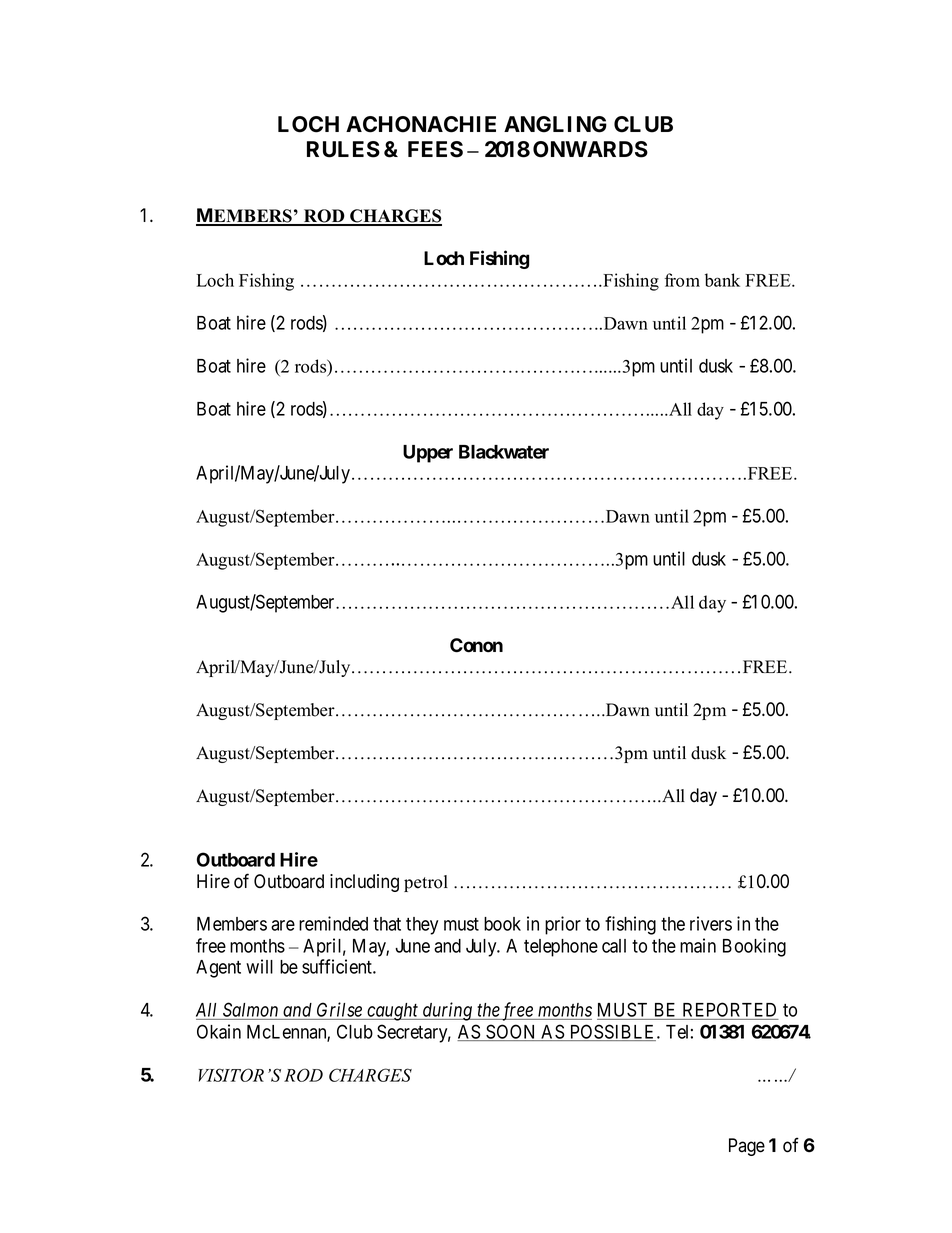  What do you see at coordinates (428, 454) in the screenshot?
I see `Upper` at bounding box center [428, 454].
